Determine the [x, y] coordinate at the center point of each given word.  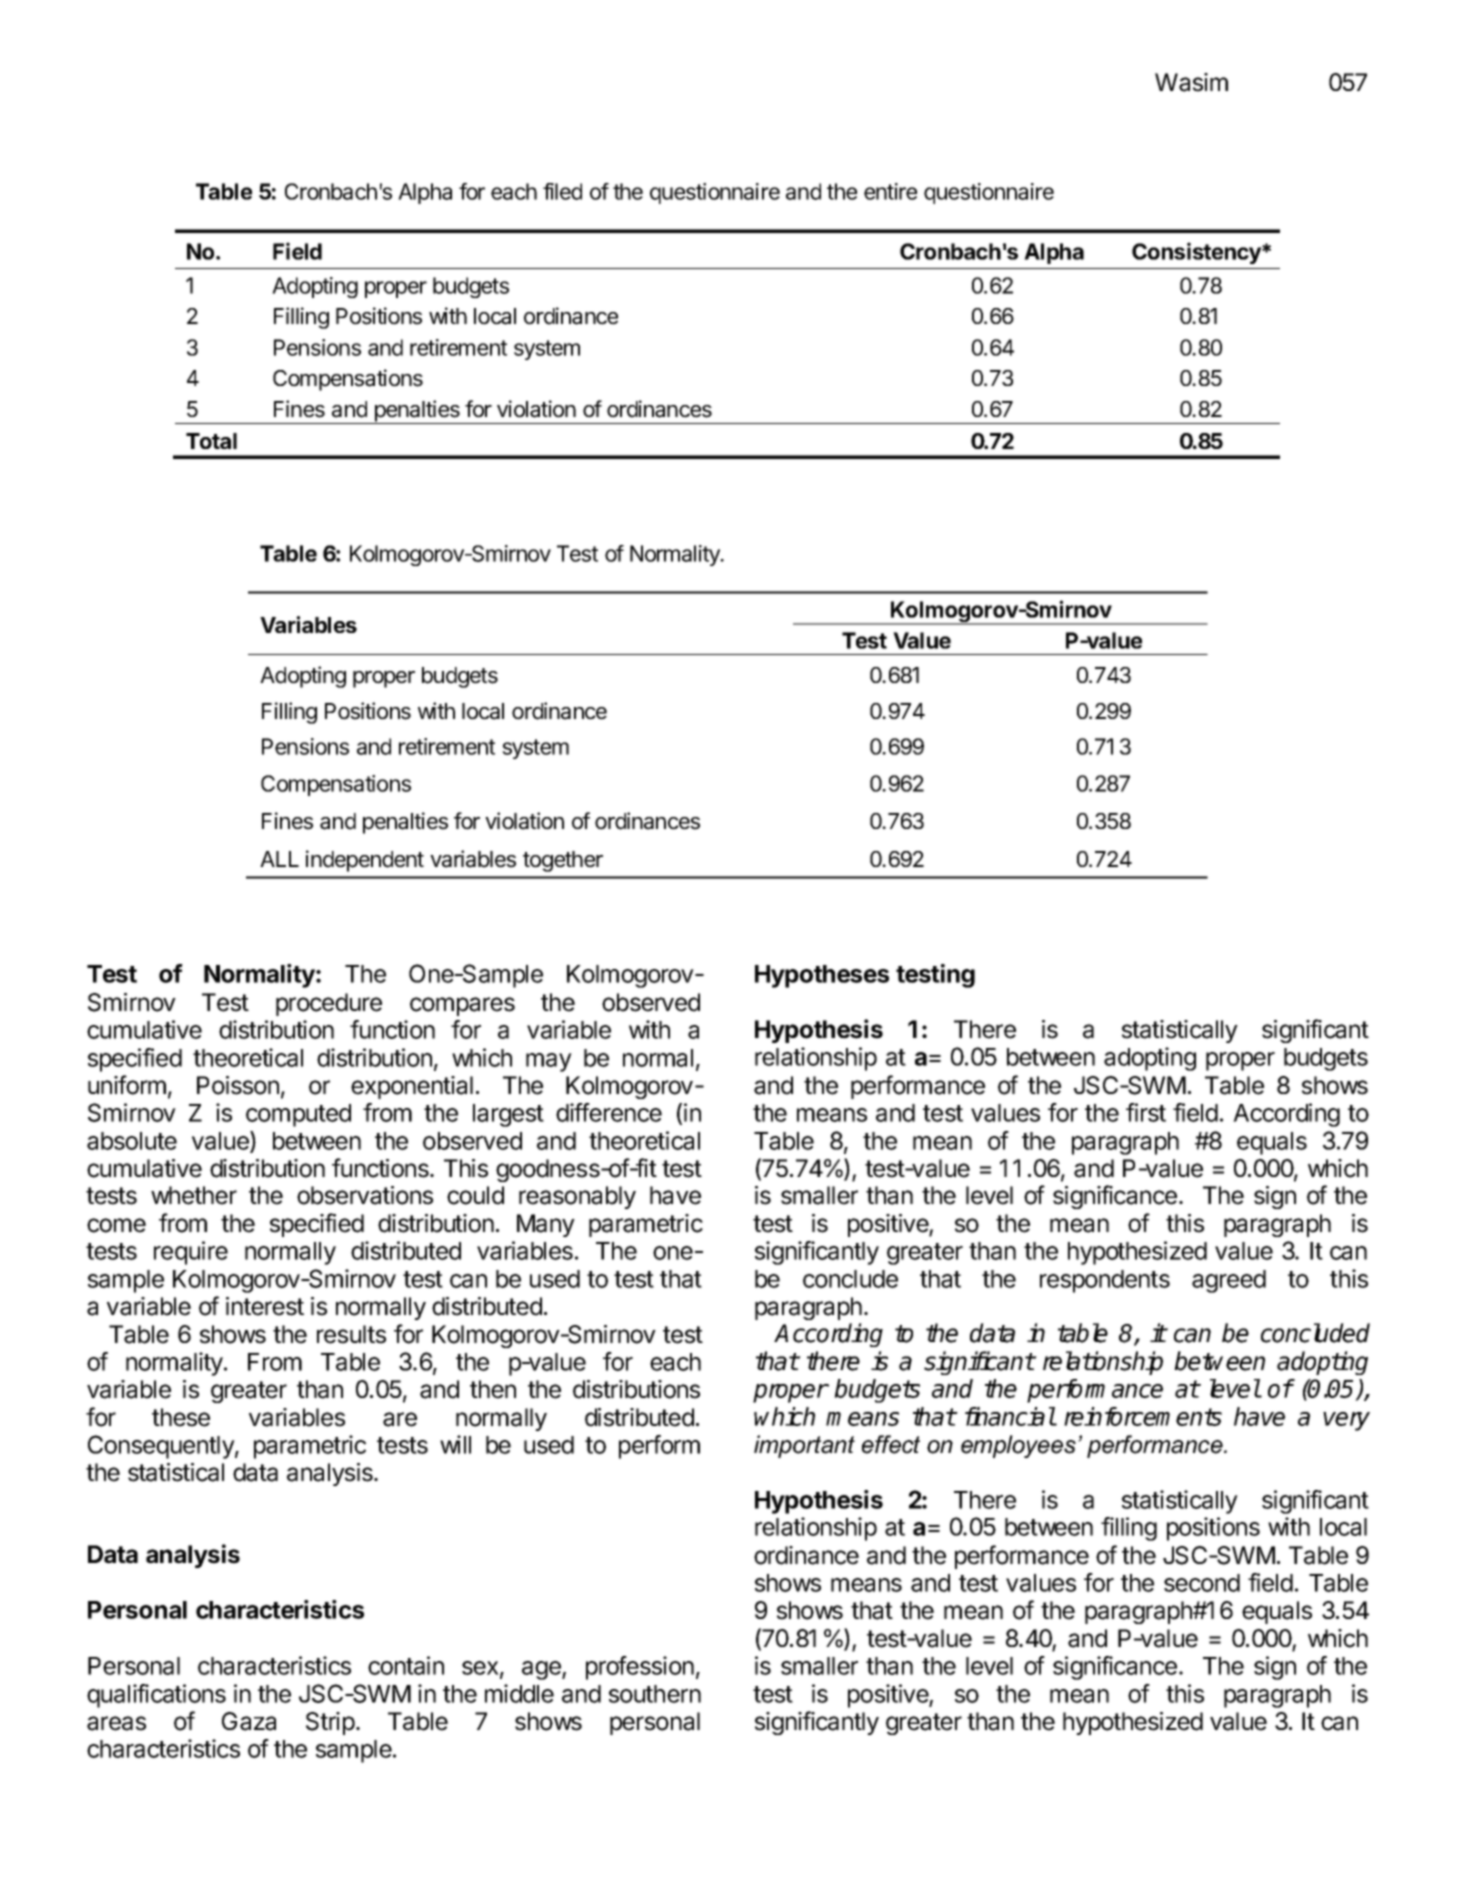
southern [655, 1694]
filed [562, 191]
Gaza [249, 1721]
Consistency [1197, 253]
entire [890, 191]
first [1146, 1112]
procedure [329, 1004]
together [563, 861]
